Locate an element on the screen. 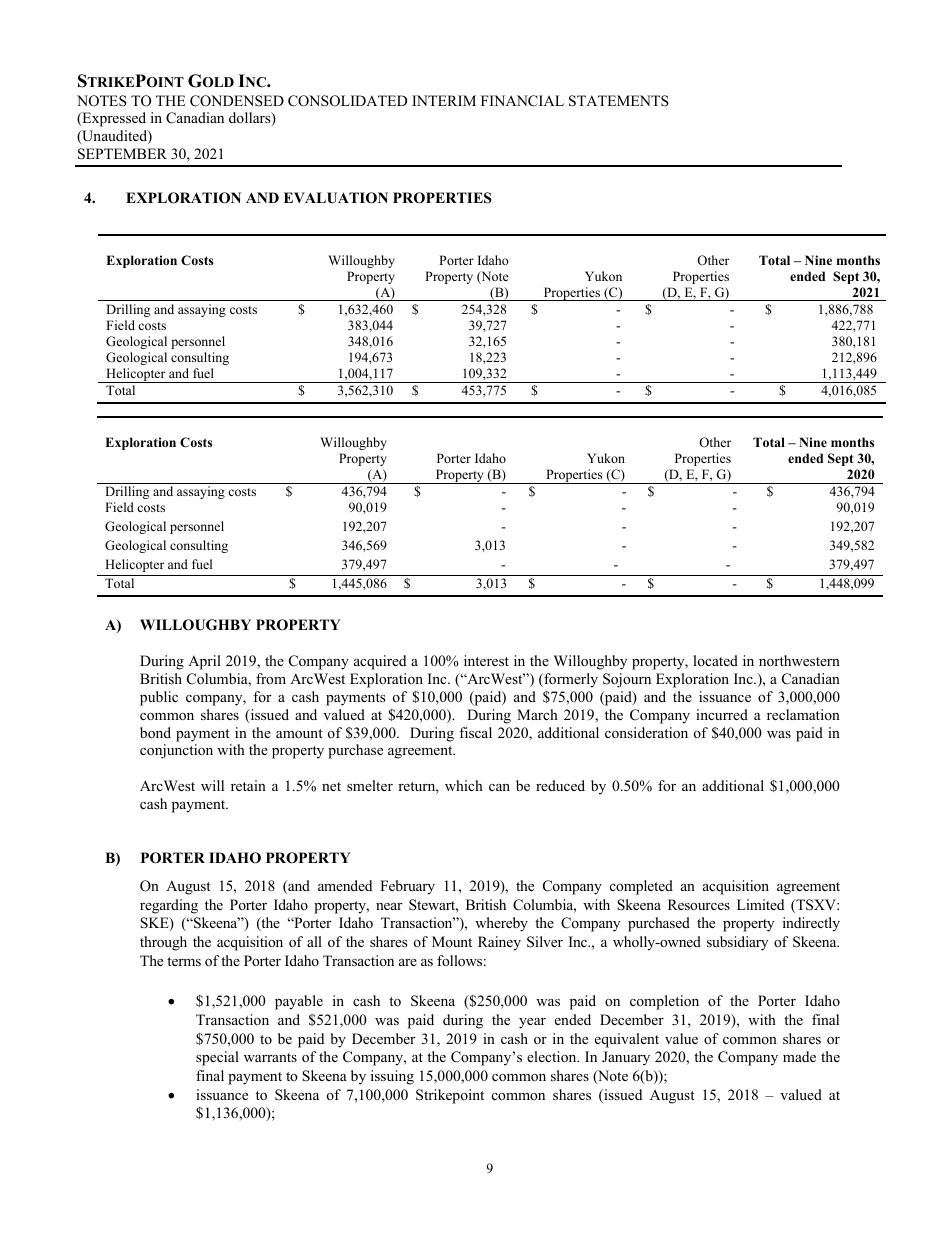 This screenshot has height=1233, width=952. CONDENSED is located at coordinates (237, 101).
